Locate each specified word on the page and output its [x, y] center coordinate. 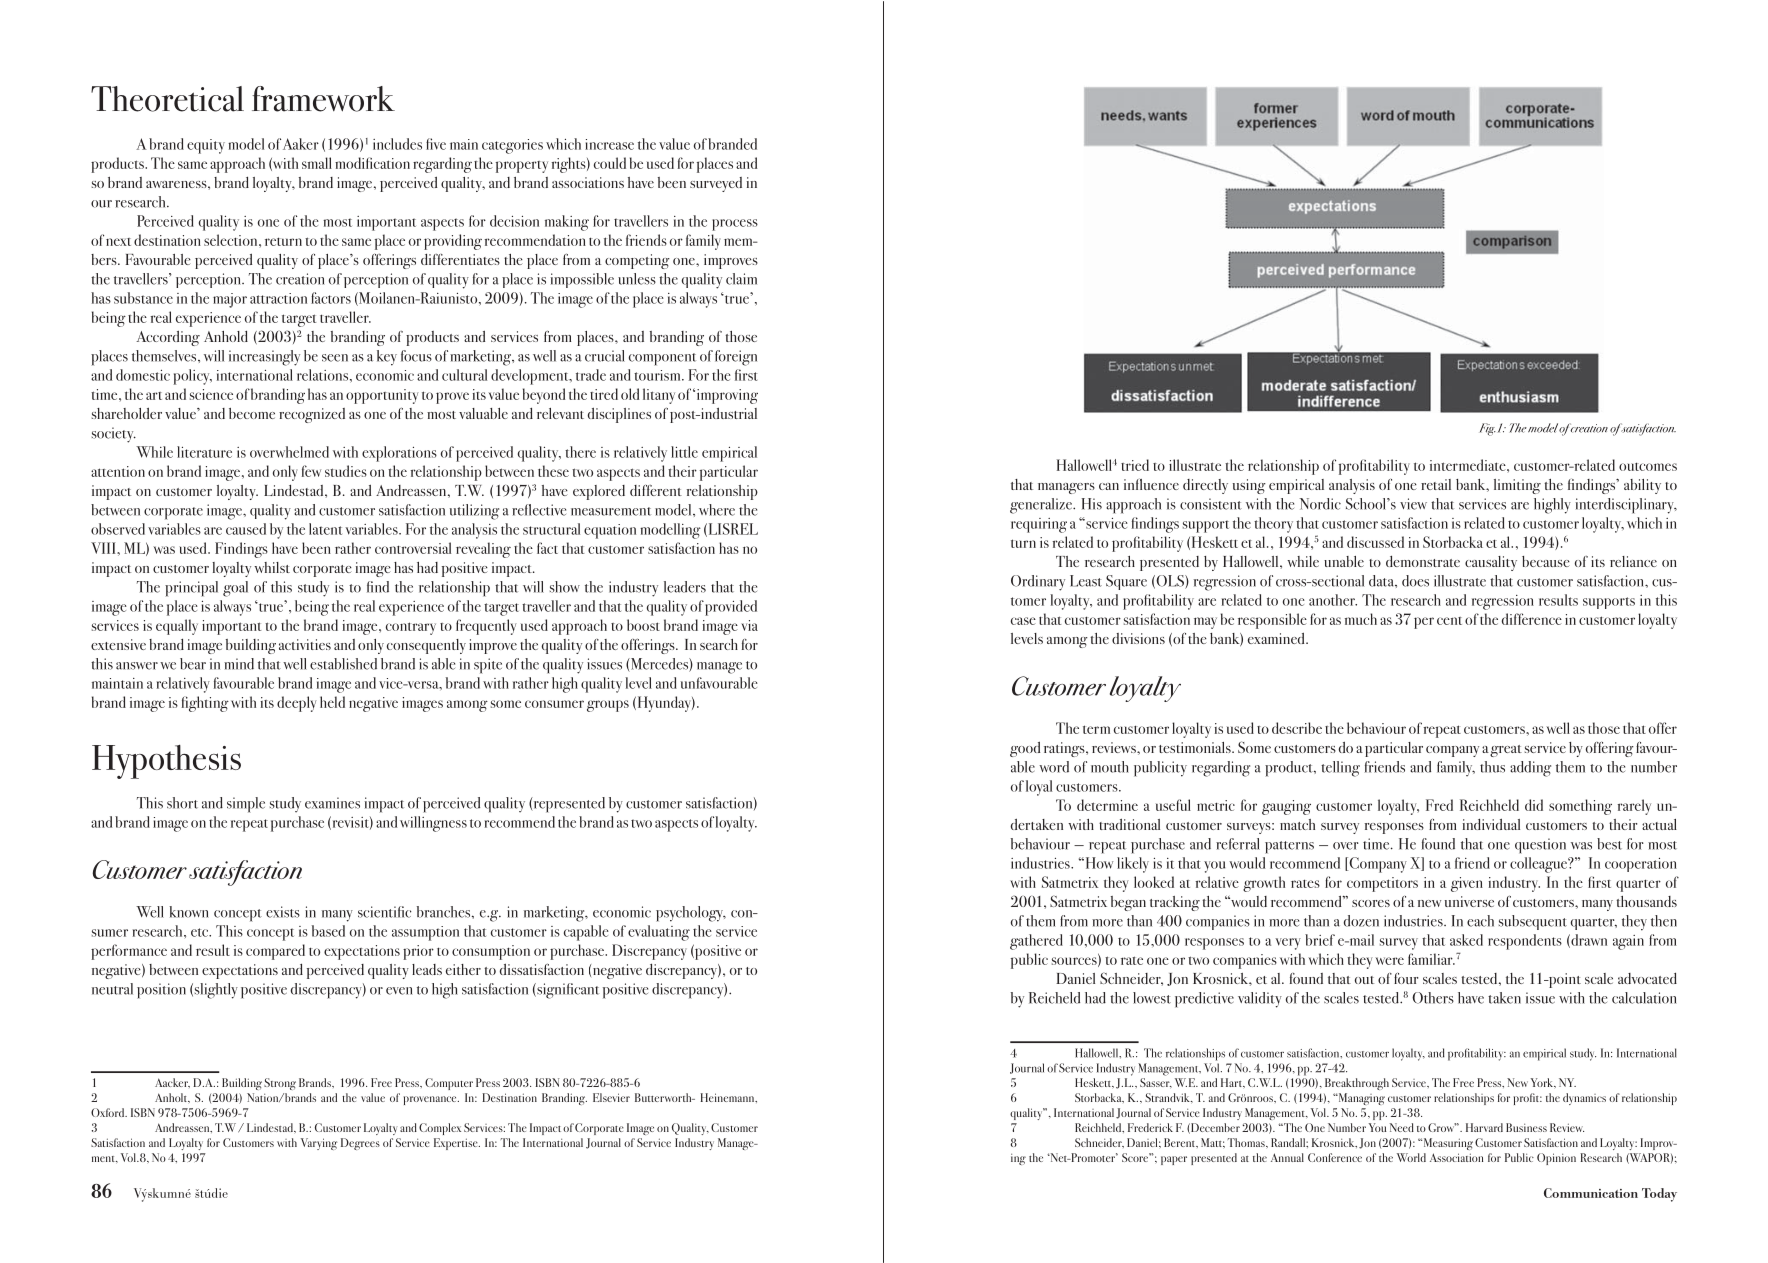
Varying [319, 1144]
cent [1449, 621]
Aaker [301, 144]
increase [609, 144]
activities [305, 644]
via [749, 625]
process [735, 225]
